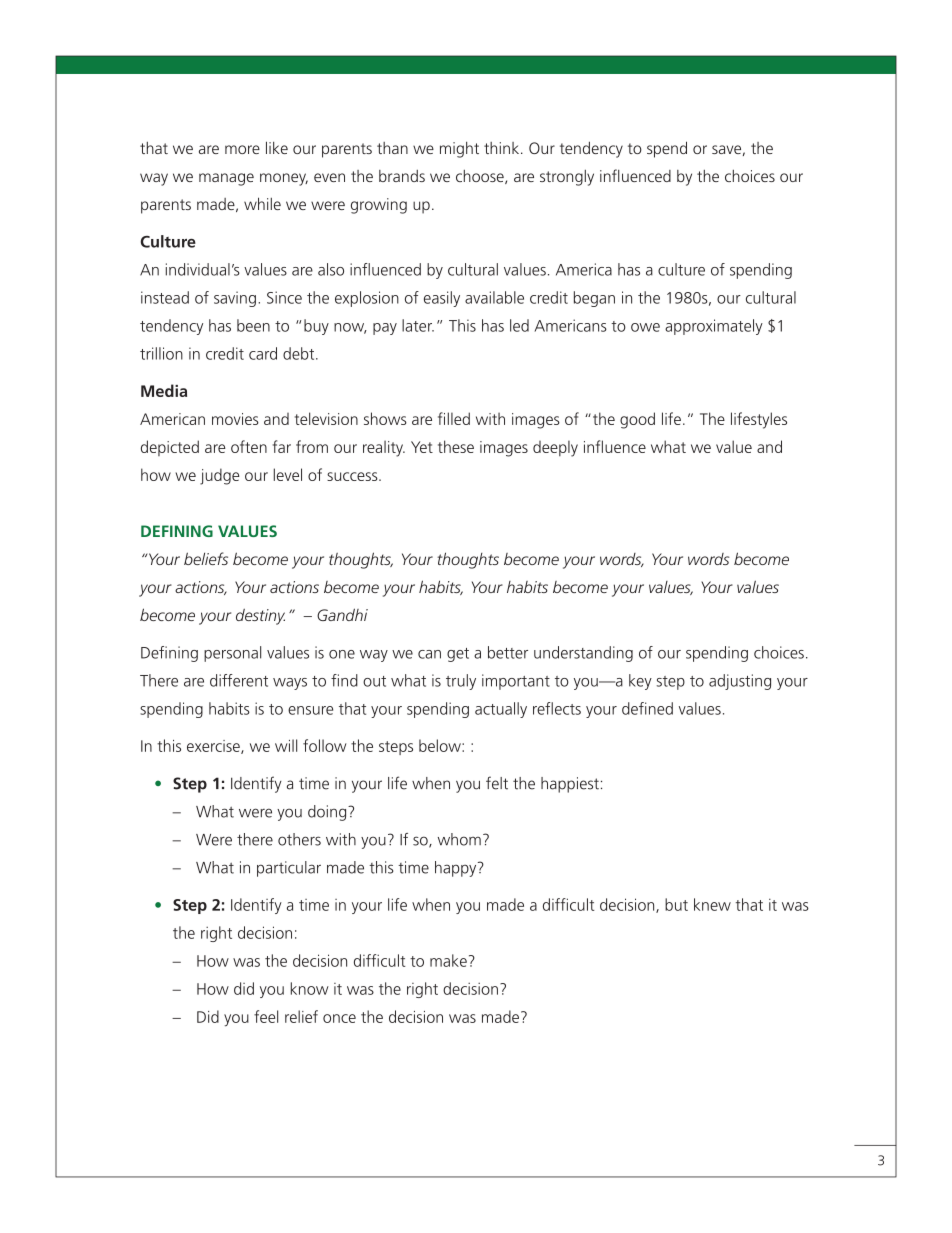  What do you see at coordinates (647, 708) in the screenshot?
I see `defined` at bounding box center [647, 708].
